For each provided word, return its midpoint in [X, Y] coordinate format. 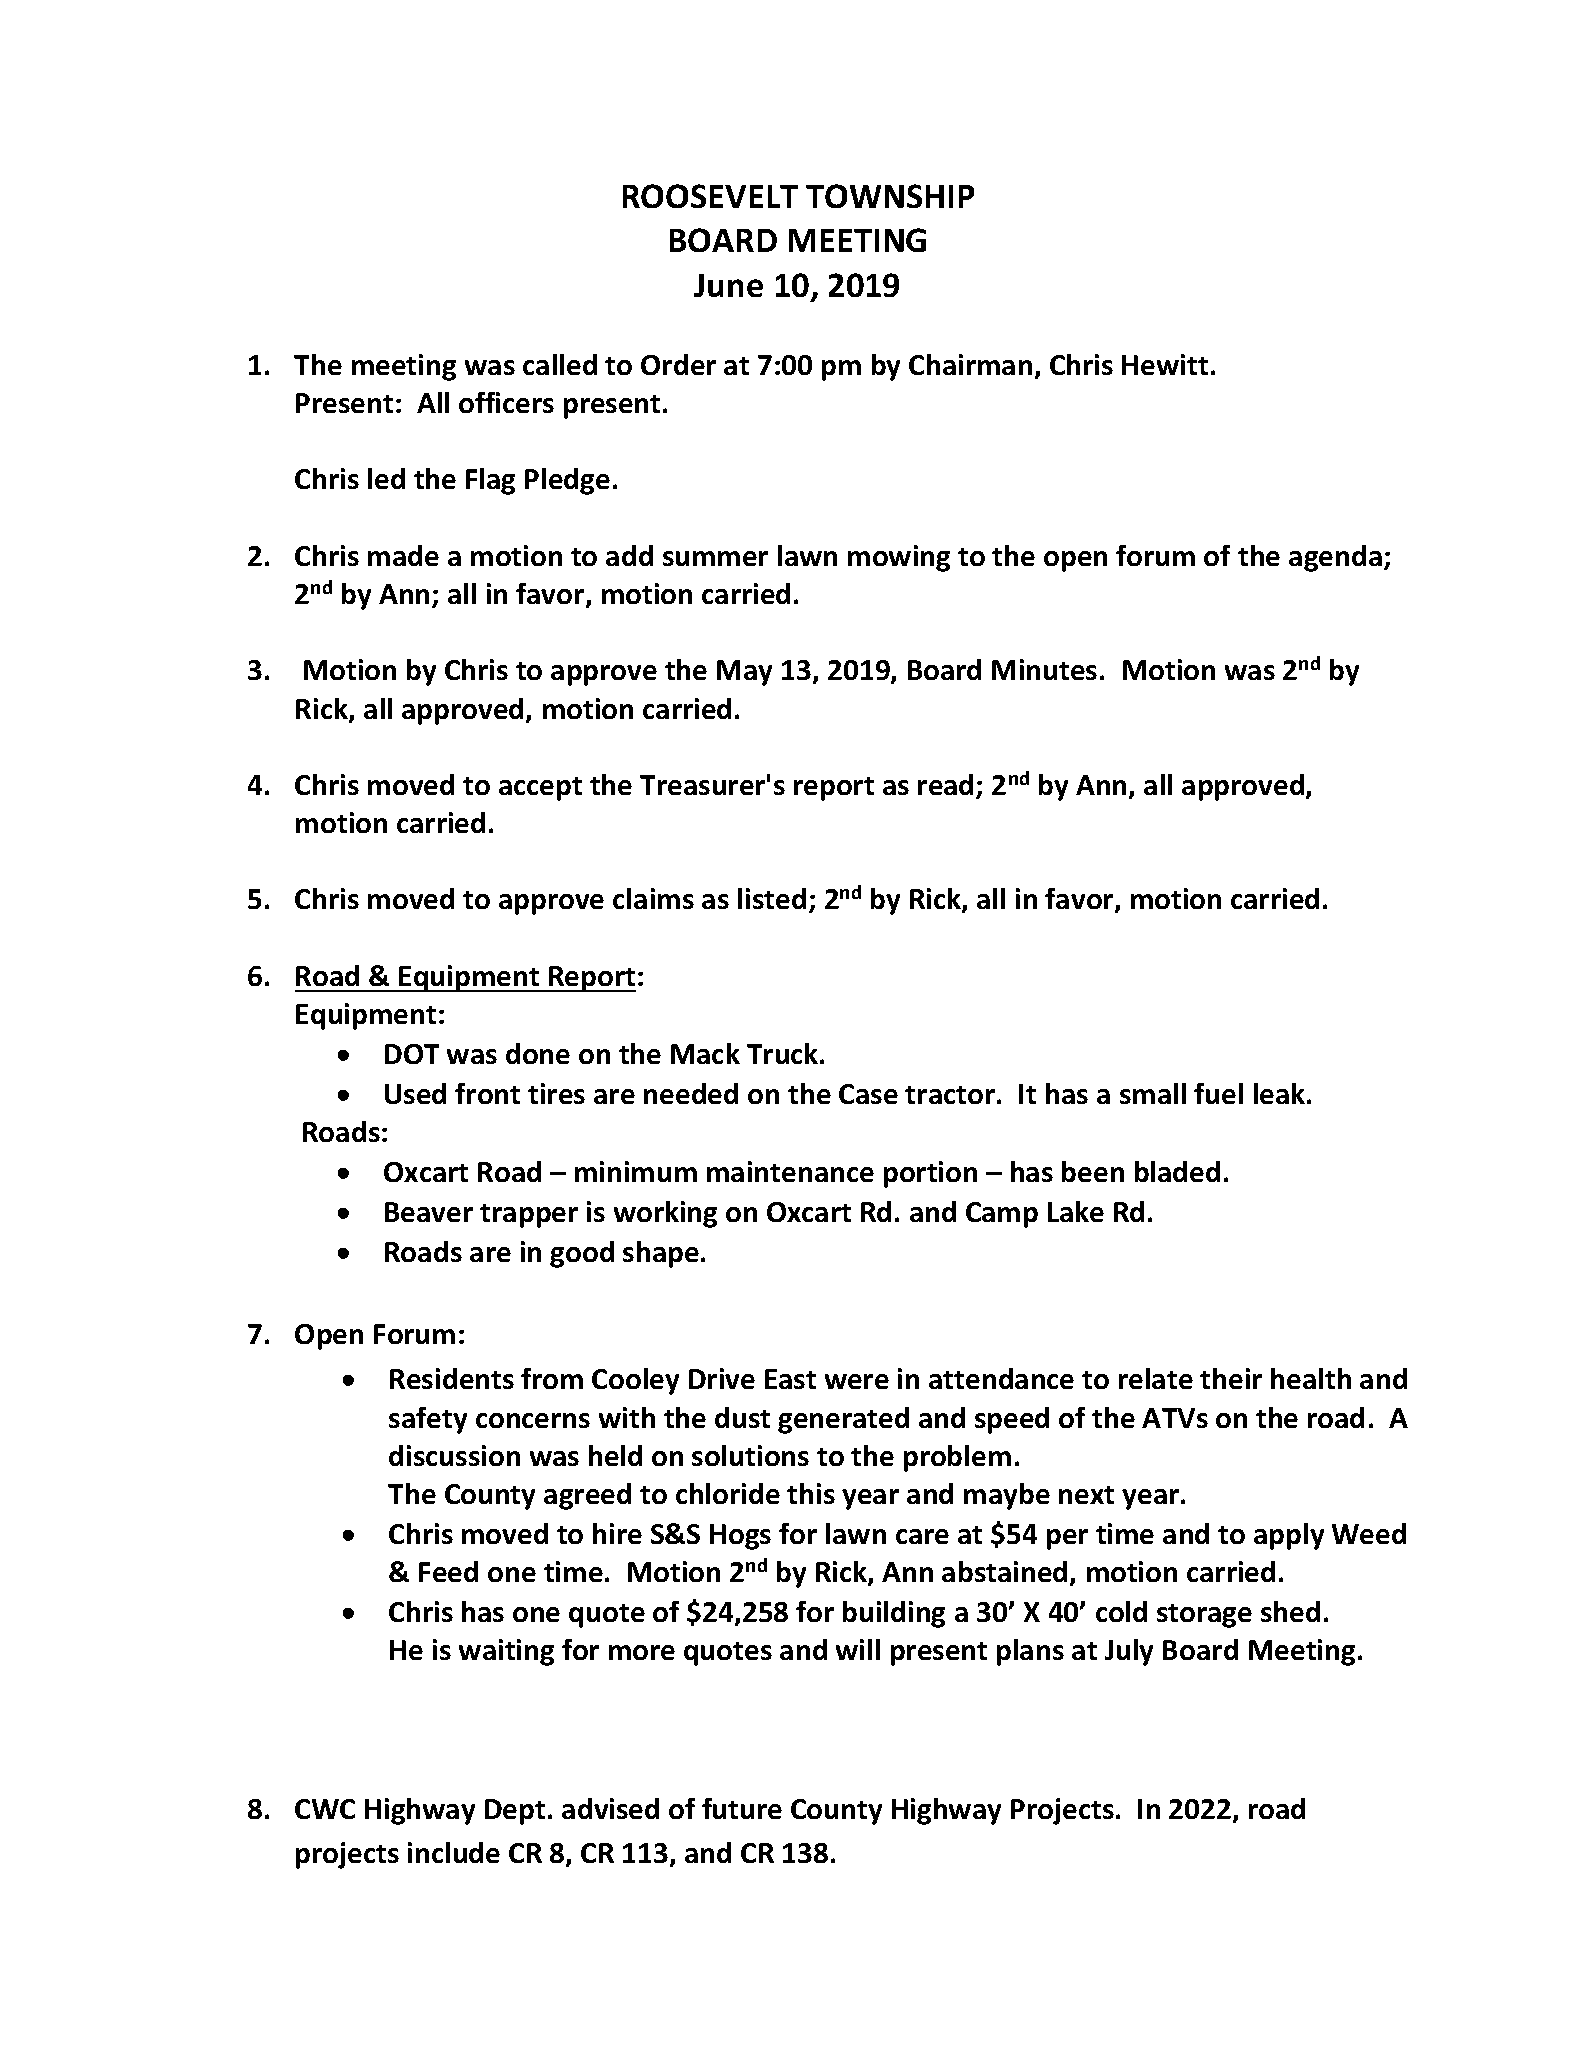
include [454, 1852]
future [742, 1808]
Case [868, 1094]
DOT [412, 1054]
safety [428, 1420]
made [403, 555]
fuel [1218, 1093]
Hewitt [1165, 364]
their [1231, 1378]
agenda [1335, 558]
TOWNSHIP [890, 196]
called [560, 364]
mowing [899, 558]
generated [843, 1420]
